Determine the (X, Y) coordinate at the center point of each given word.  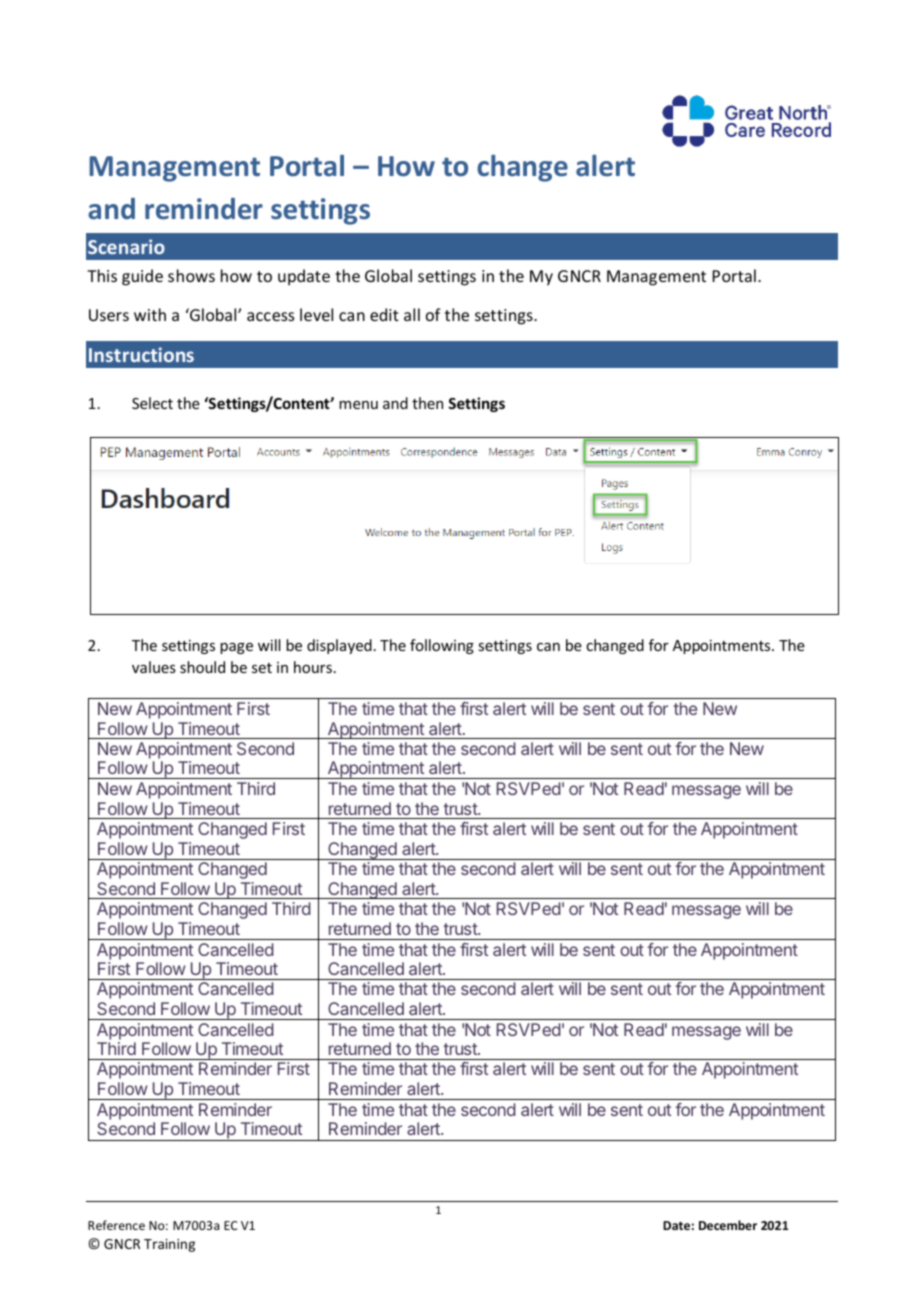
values (154, 667)
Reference (116, 1225)
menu (358, 405)
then (427, 403)
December (728, 1225)
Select (152, 403)
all (412, 314)
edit (384, 314)
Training (169, 1245)
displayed (339, 646)
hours (313, 667)
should (202, 667)
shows (191, 275)
